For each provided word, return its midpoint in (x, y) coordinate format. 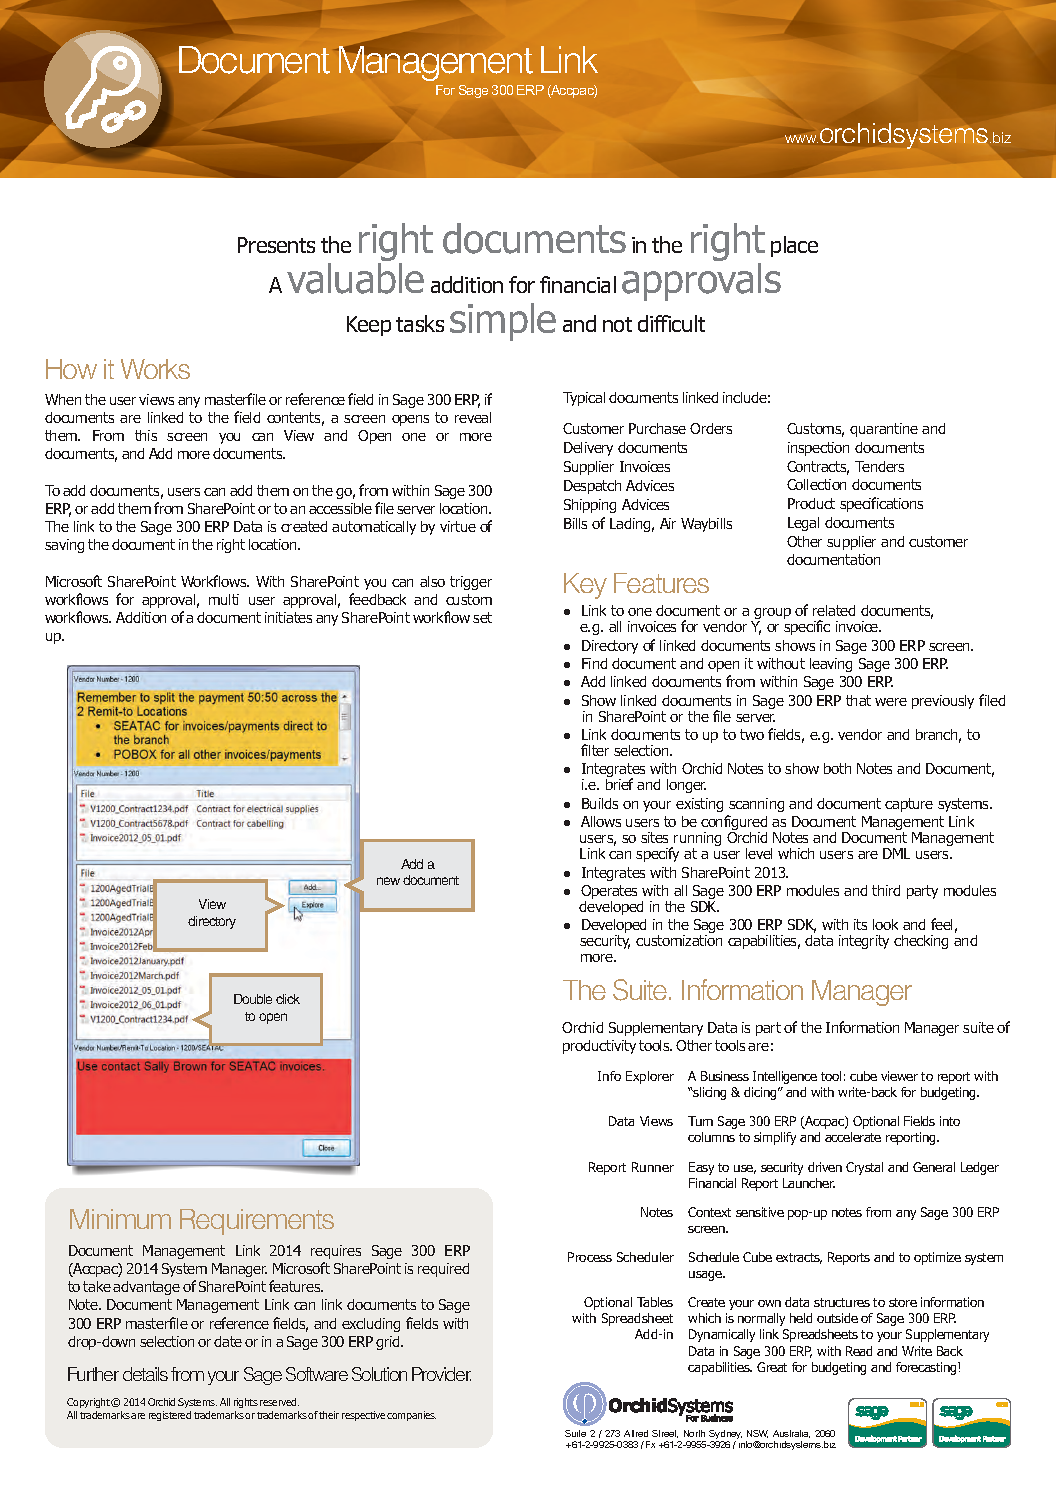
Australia (791, 1434)
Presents (276, 245)
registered (170, 1416)
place (794, 246)
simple (503, 322)
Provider (441, 1374)
